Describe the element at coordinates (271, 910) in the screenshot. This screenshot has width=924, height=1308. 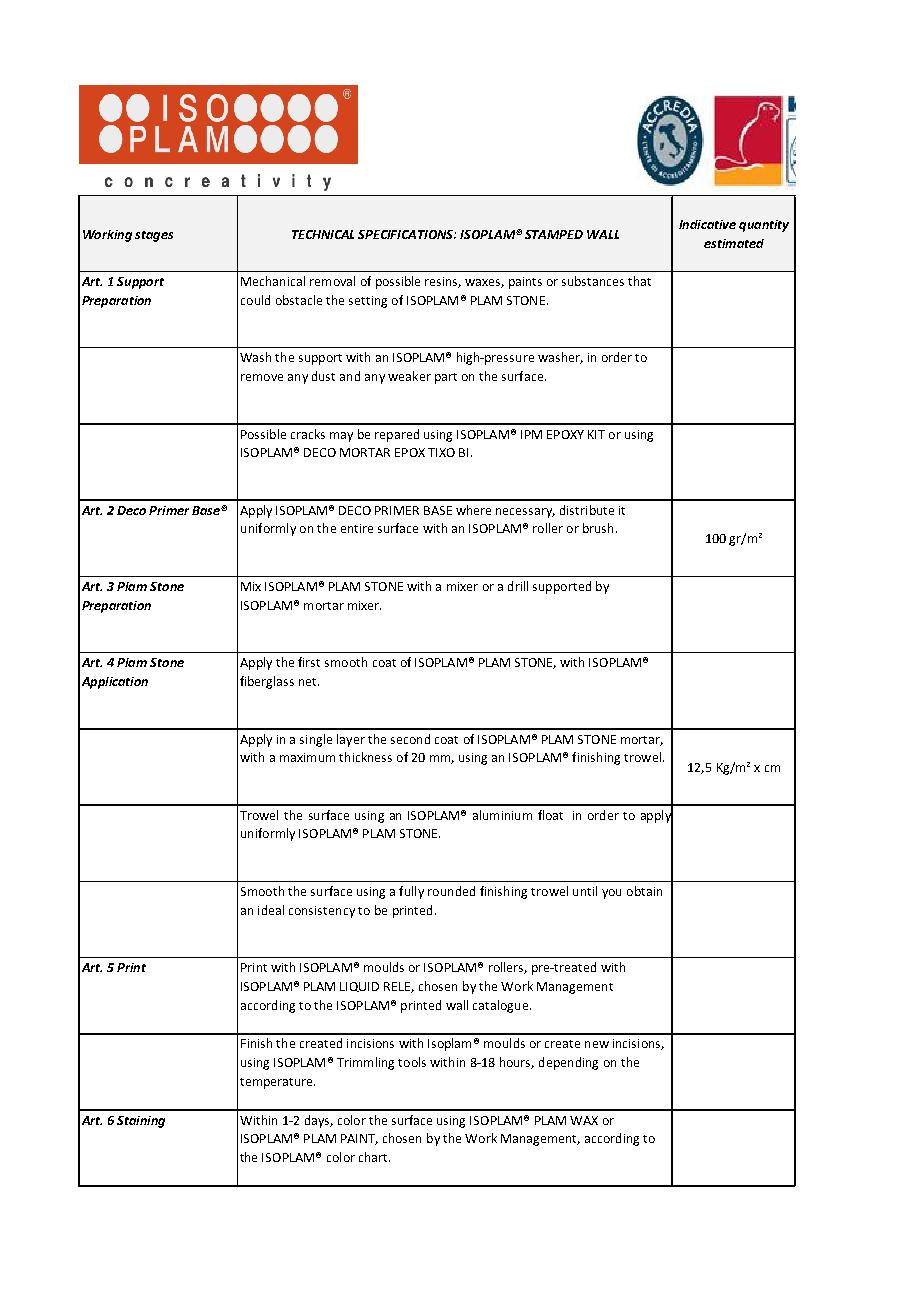
I see `ideal` at that location.
